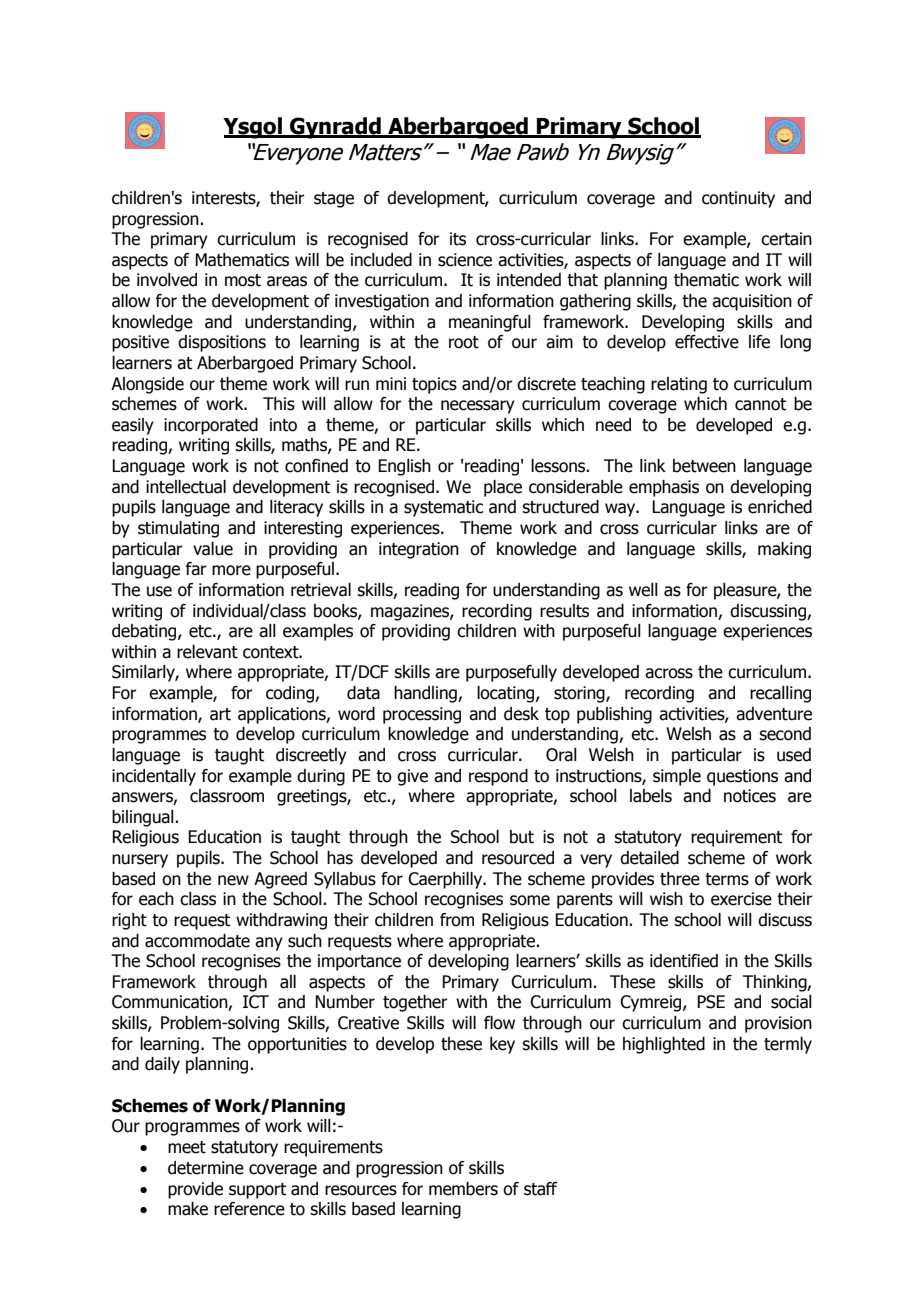 The width and height of the document is (924, 1308). Describe the element at coordinates (738, 199) in the document. I see `continuity` at that location.
